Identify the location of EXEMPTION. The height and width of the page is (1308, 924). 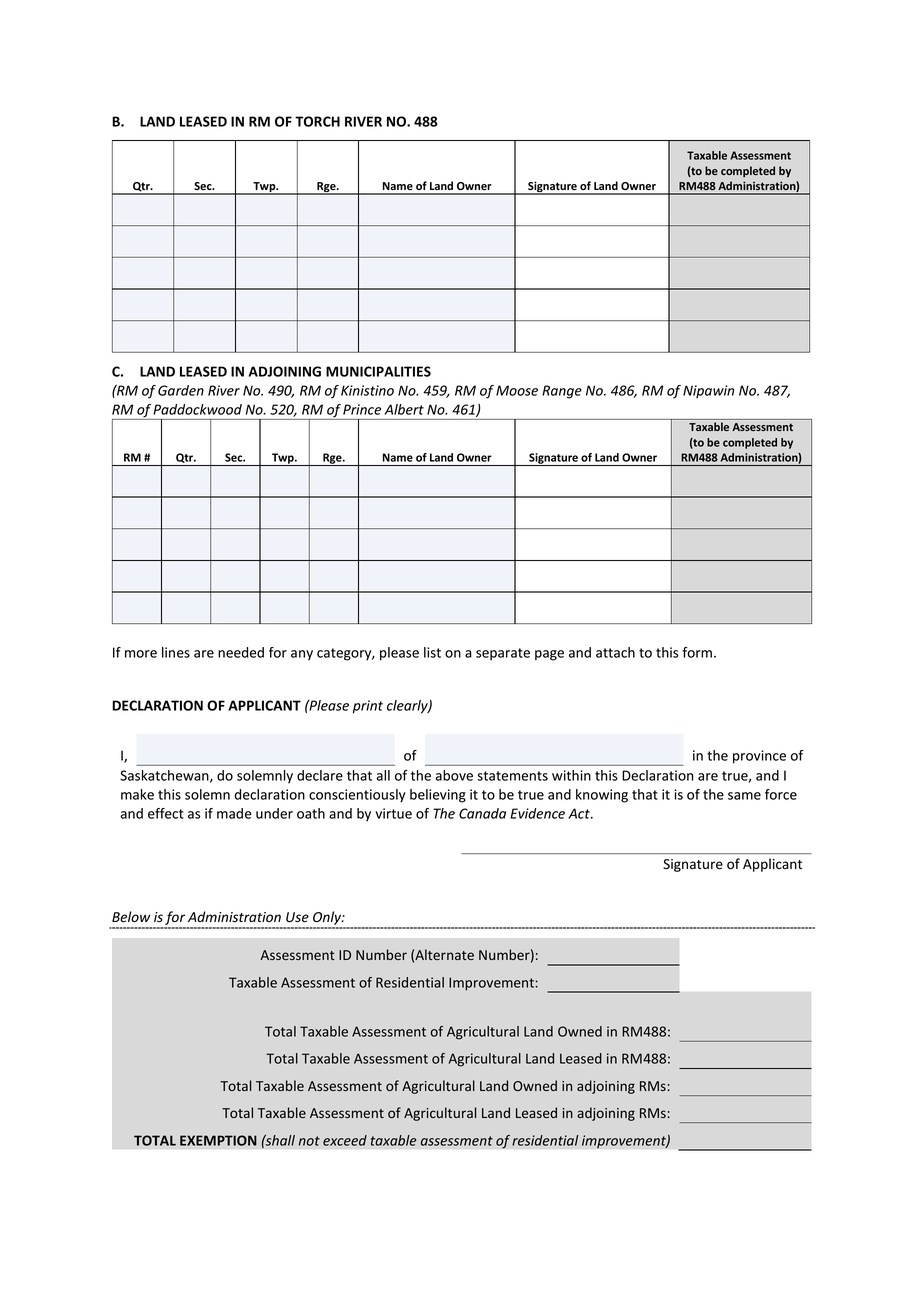
(218, 1140).
